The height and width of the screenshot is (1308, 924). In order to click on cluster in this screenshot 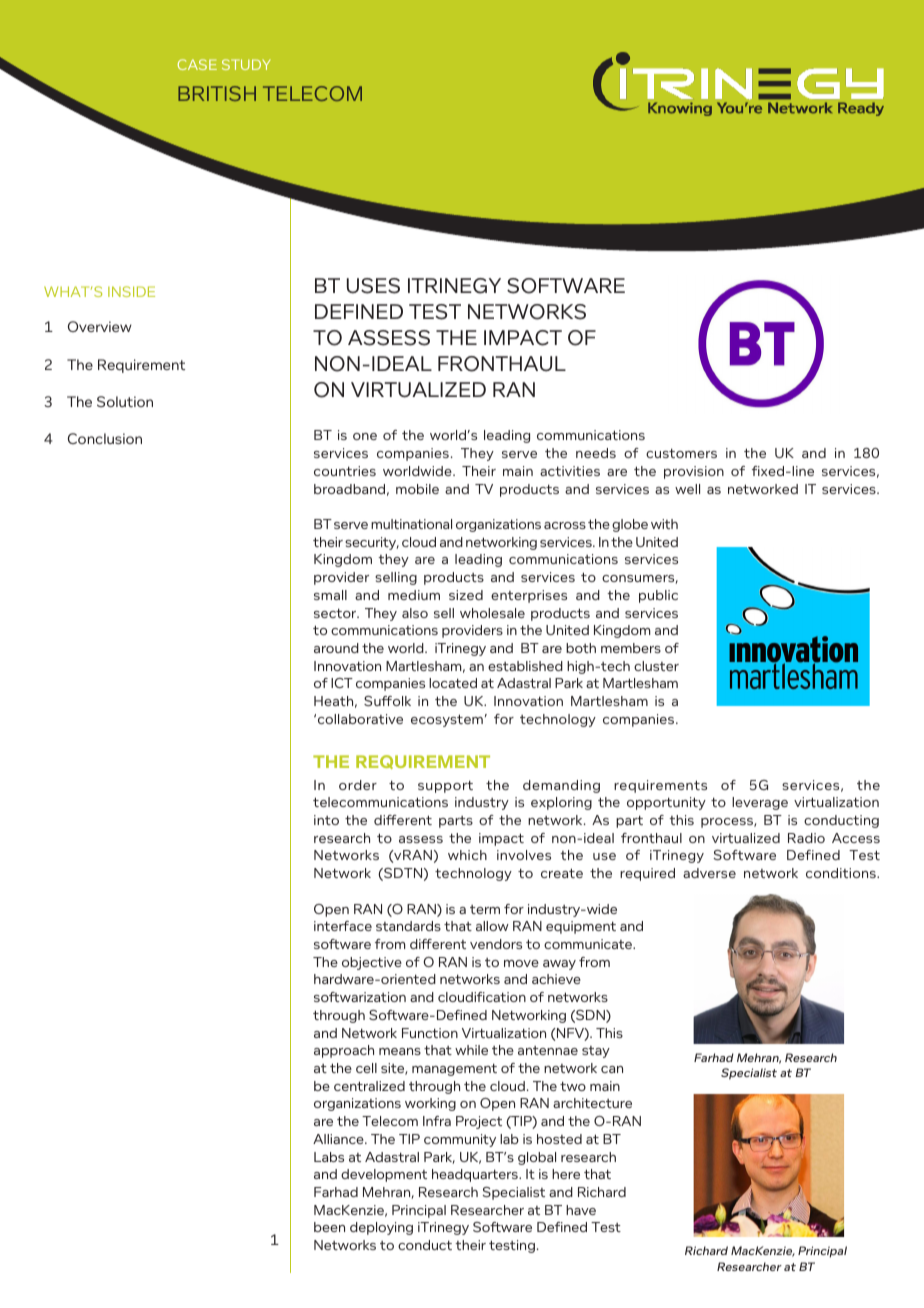, I will do `click(656, 666)`.
